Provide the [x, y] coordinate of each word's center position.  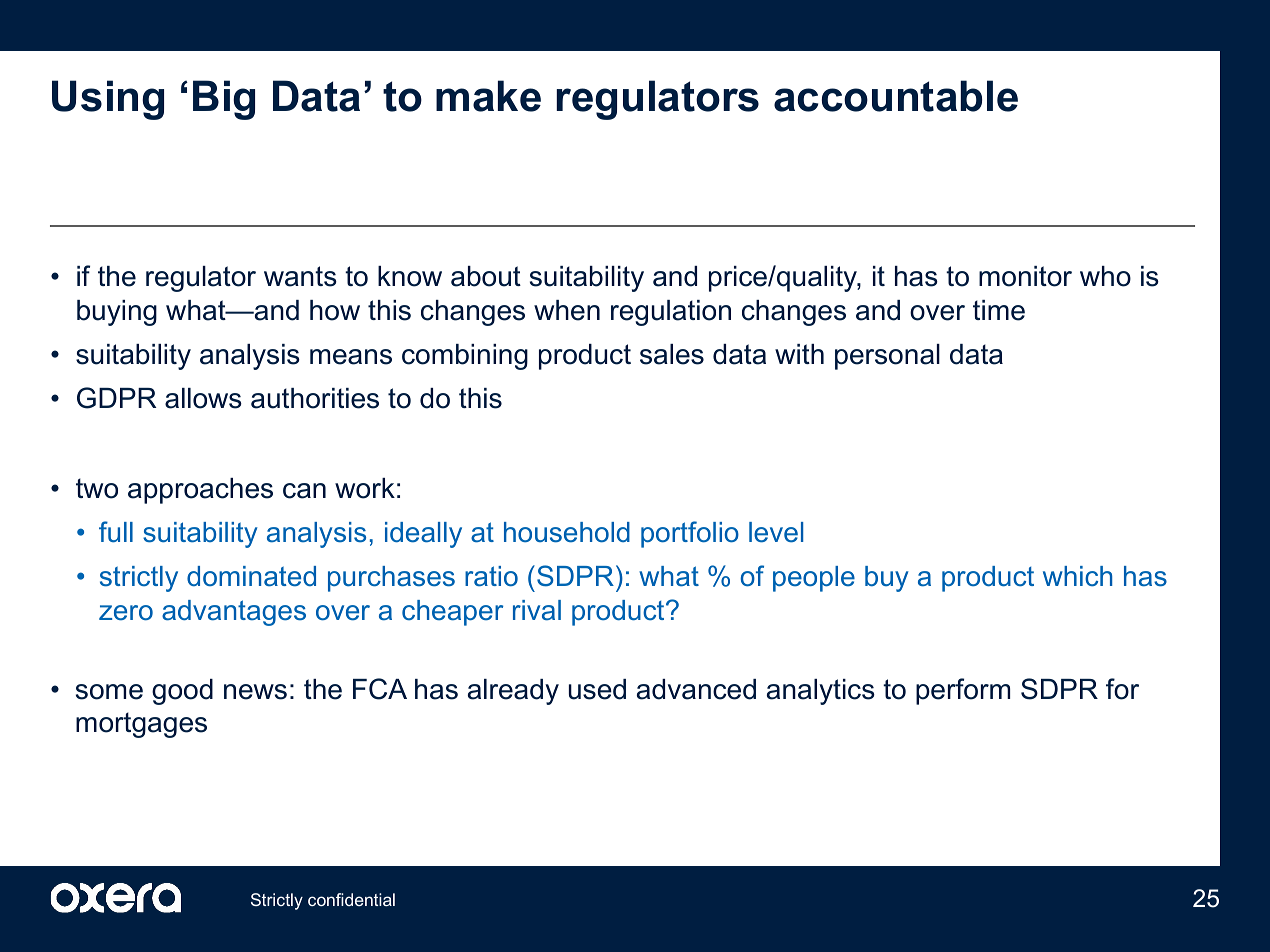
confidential [351, 899]
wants [300, 276]
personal [887, 357]
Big [224, 100]
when [567, 310]
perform [963, 691]
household [567, 532]
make [488, 96]
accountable [896, 96]
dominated [251, 576]
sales [672, 354]
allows [203, 398]
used [597, 689]
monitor [1025, 276]
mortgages [141, 725]
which [1077, 576]
